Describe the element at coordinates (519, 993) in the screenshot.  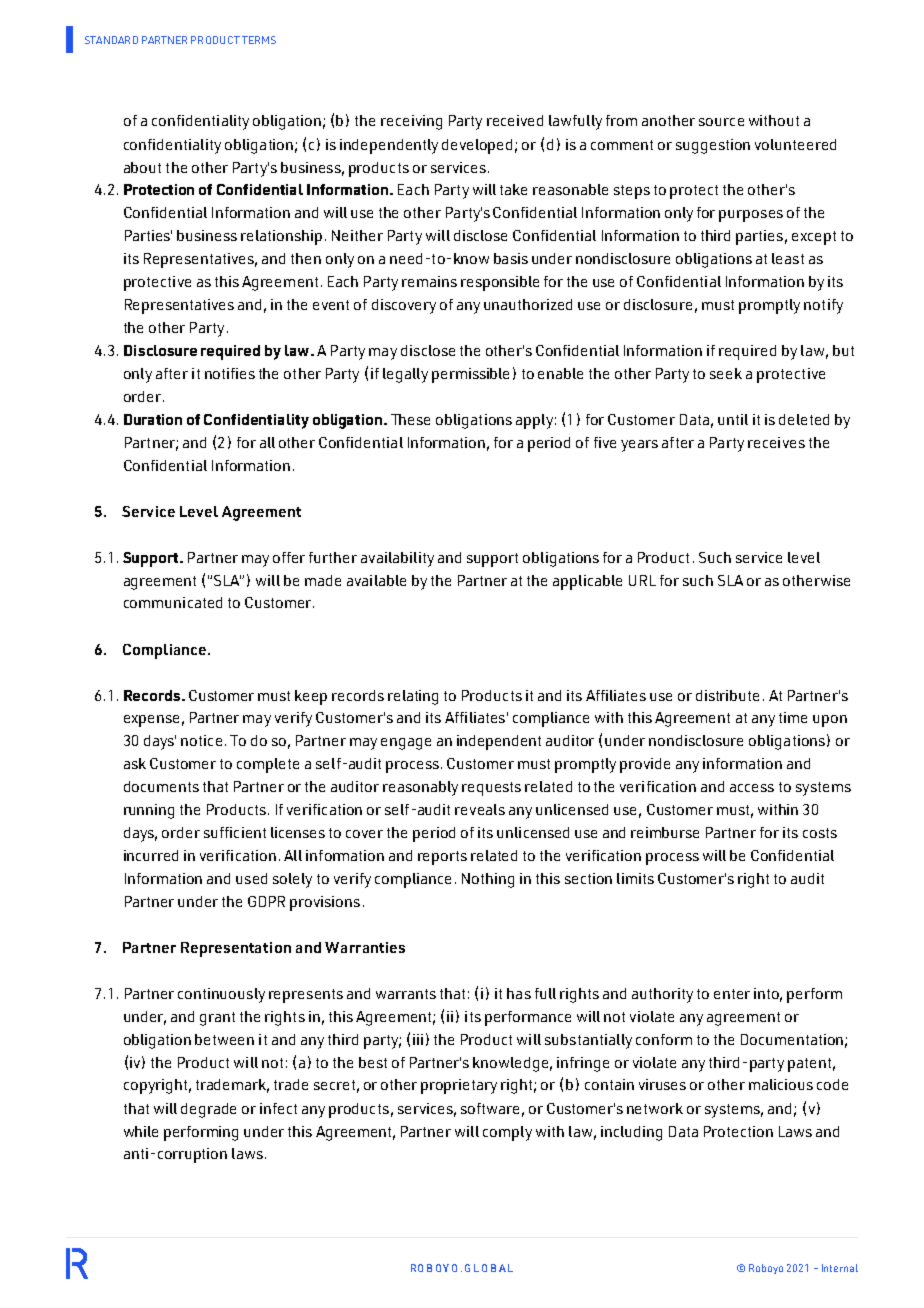
I see `has` at that location.
